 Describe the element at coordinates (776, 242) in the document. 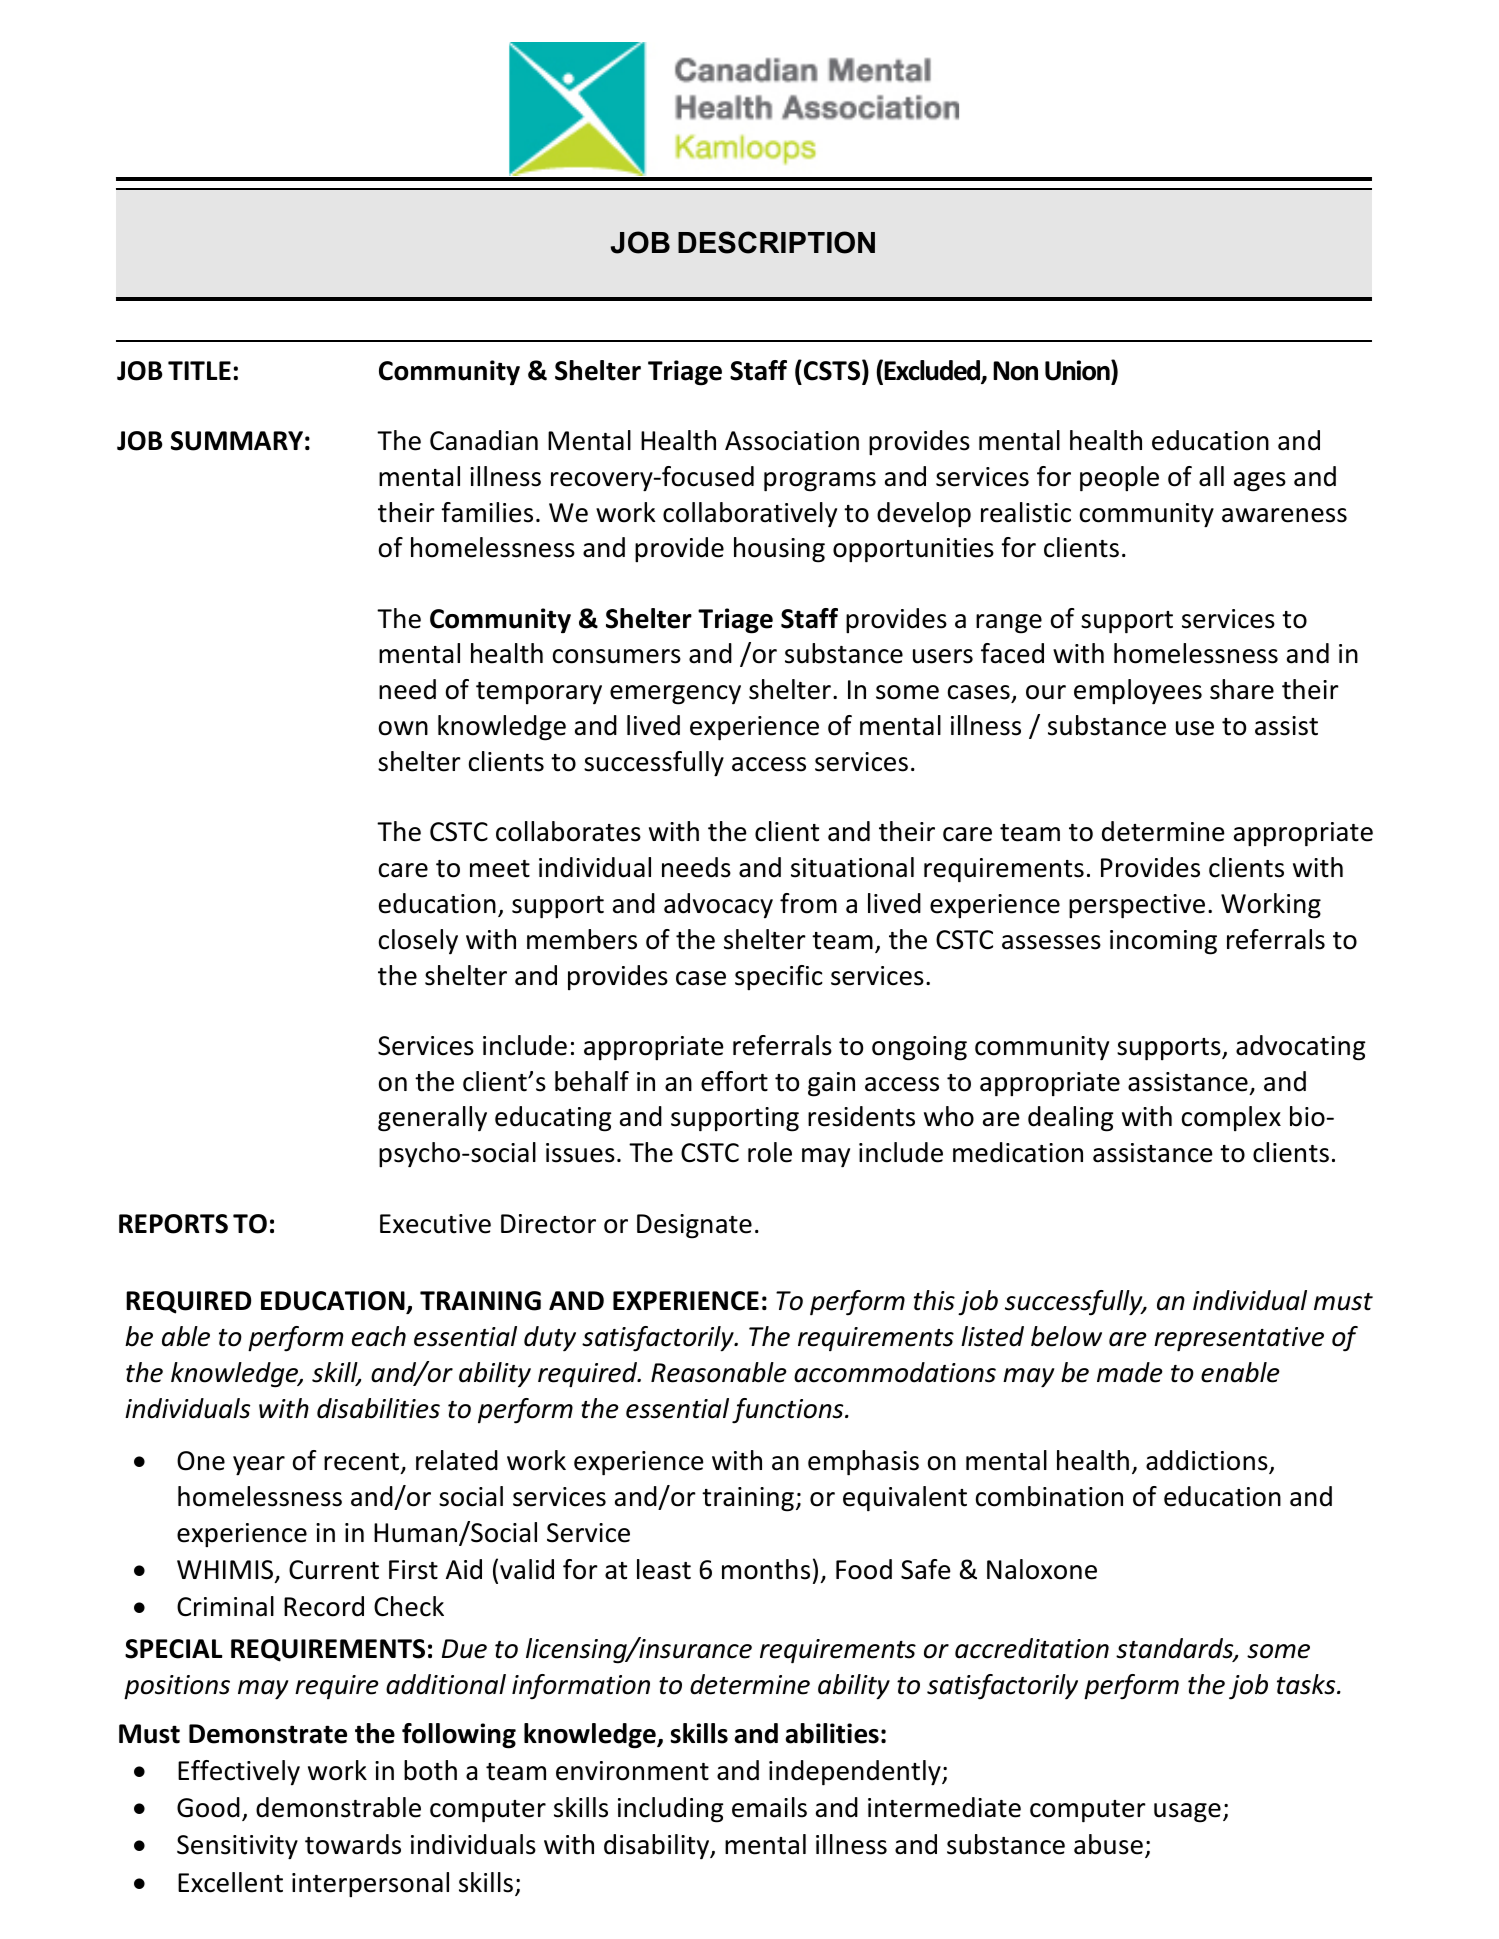

I see `DESCRIPTION` at that location.
